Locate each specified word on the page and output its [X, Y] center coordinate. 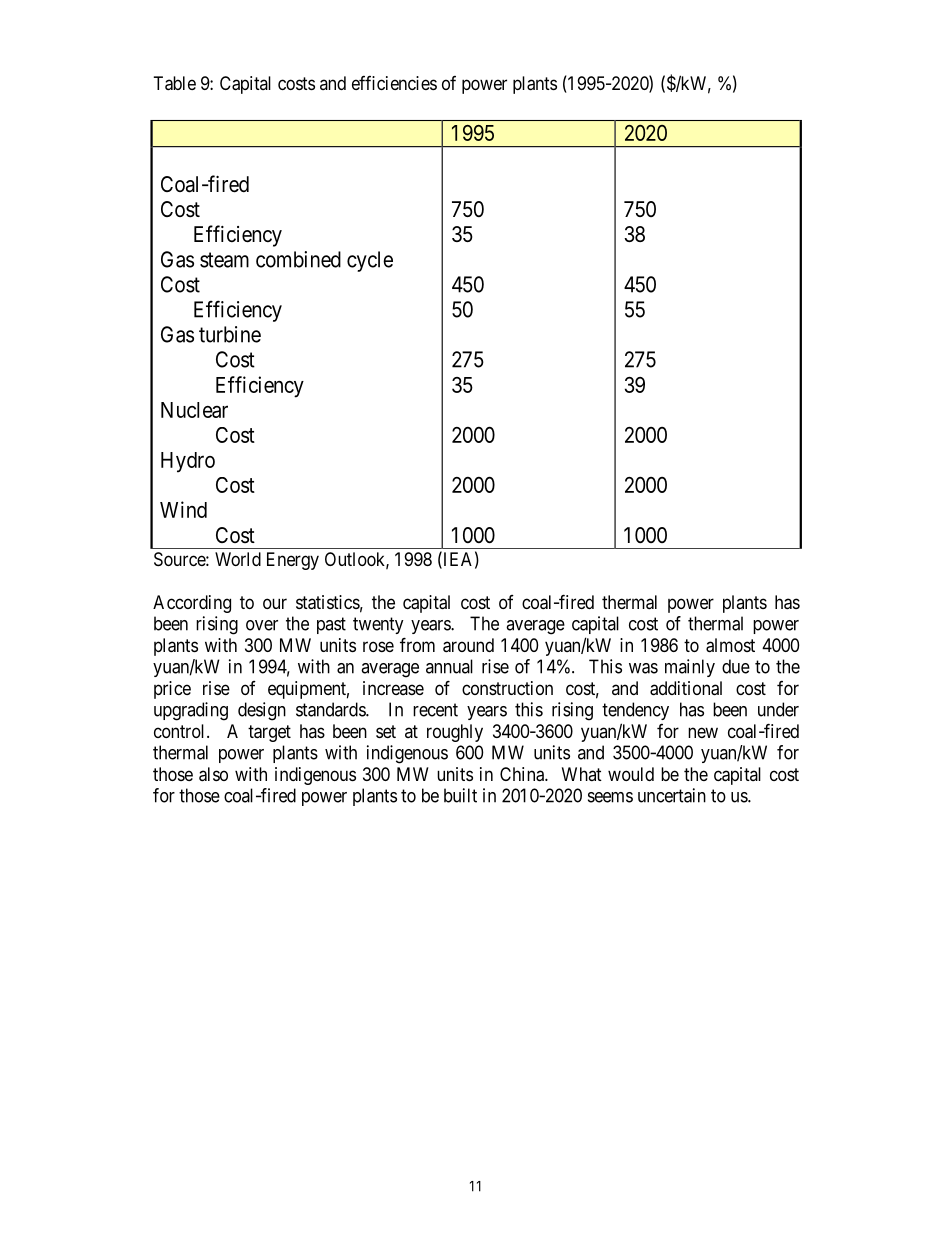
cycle [370, 261]
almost [730, 645]
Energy [293, 561]
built [460, 795]
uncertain [672, 795]
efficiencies [394, 83]
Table [175, 83]
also [213, 774]
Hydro [188, 462]
